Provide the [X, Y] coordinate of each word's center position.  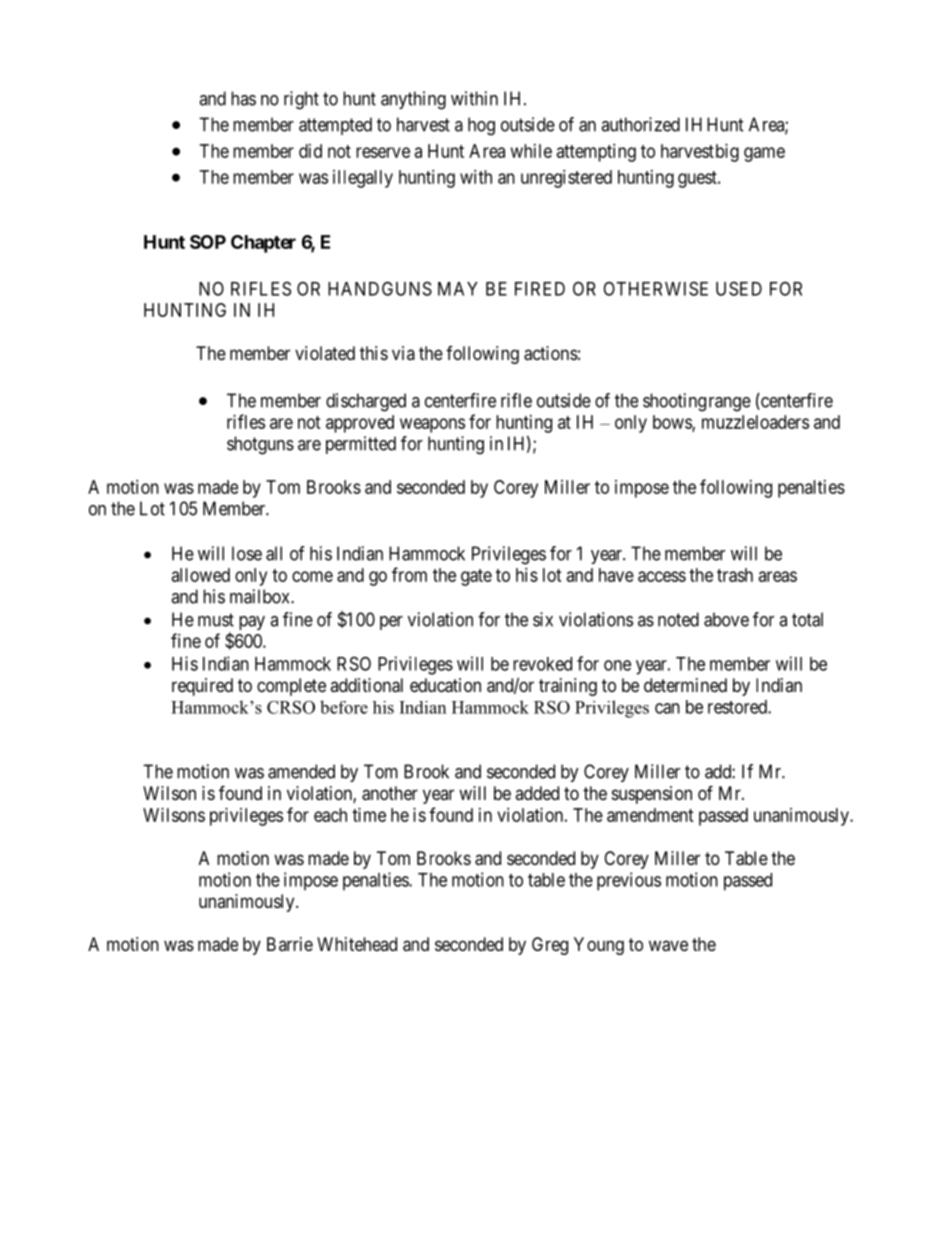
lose [247, 553]
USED [739, 288]
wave [668, 946]
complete [291, 687]
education [445, 685]
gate [476, 577]
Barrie [290, 944]
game [764, 154]
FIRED [540, 289]
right [301, 100]
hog [481, 126]
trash [735, 575]
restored [738, 707]
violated [325, 353]
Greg [550, 946]
